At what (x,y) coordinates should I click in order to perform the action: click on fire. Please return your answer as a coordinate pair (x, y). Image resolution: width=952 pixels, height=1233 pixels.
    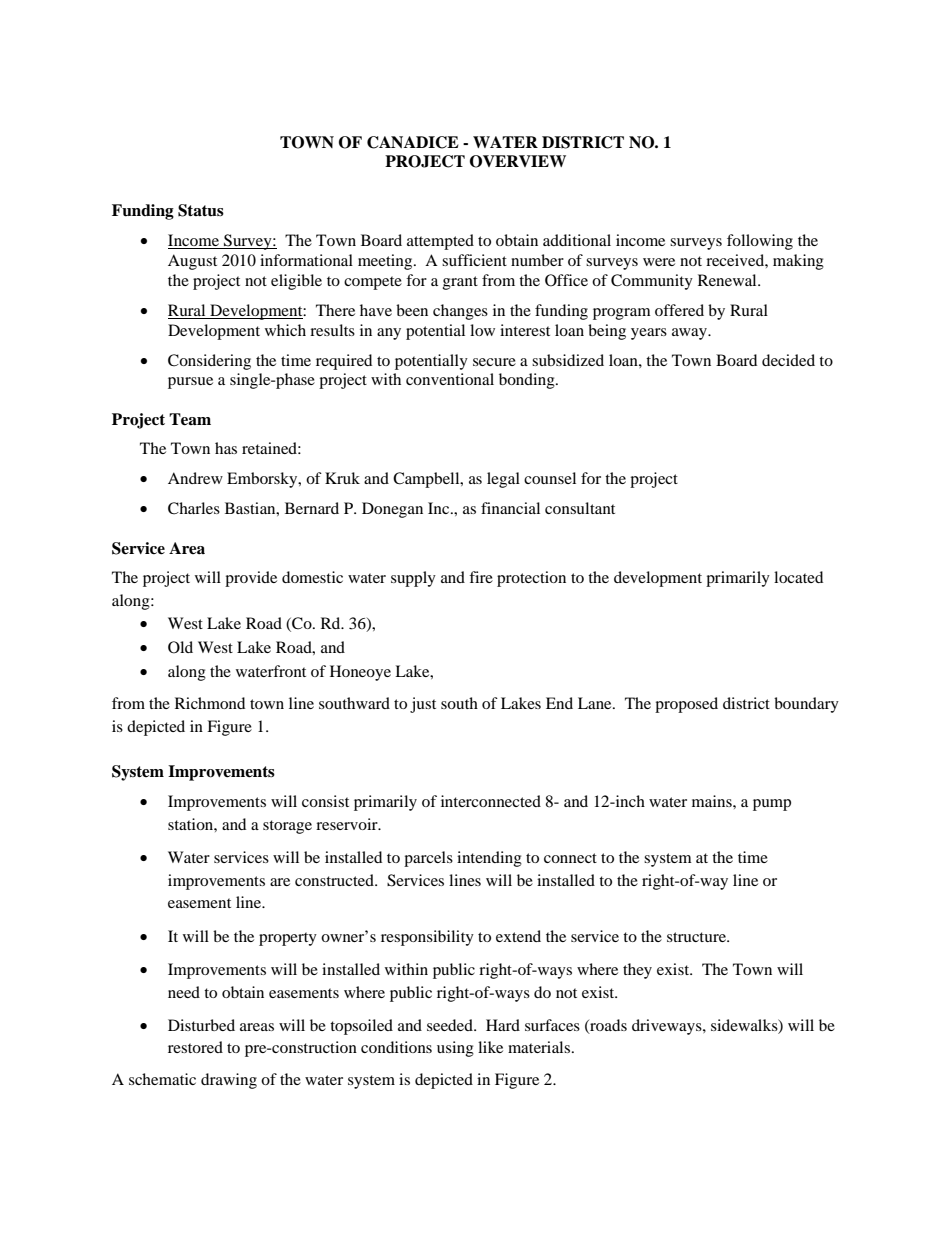
    Looking at the image, I should click on (481, 577).
